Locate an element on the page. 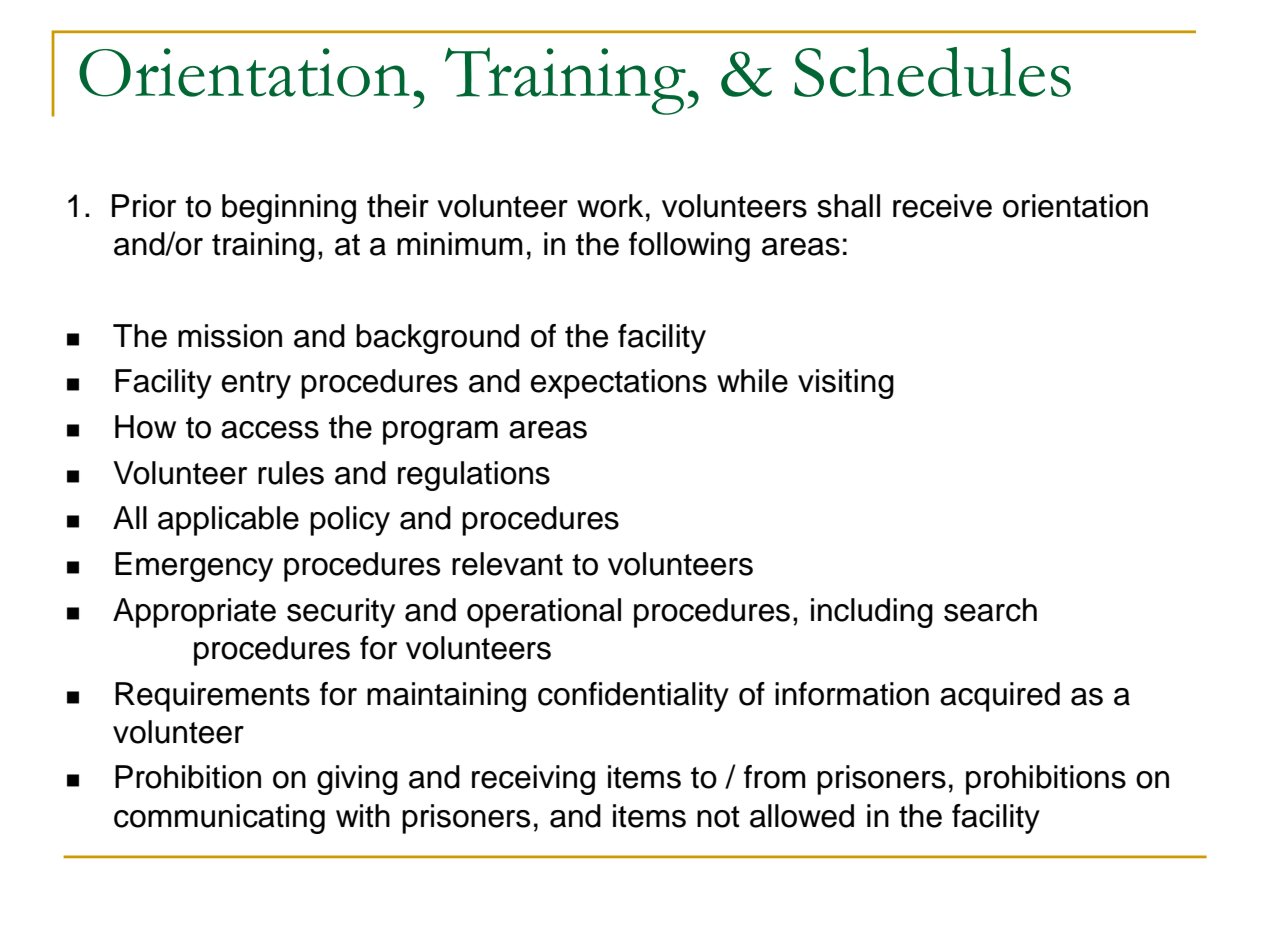  receiving is located at coordinates (533, 780).
